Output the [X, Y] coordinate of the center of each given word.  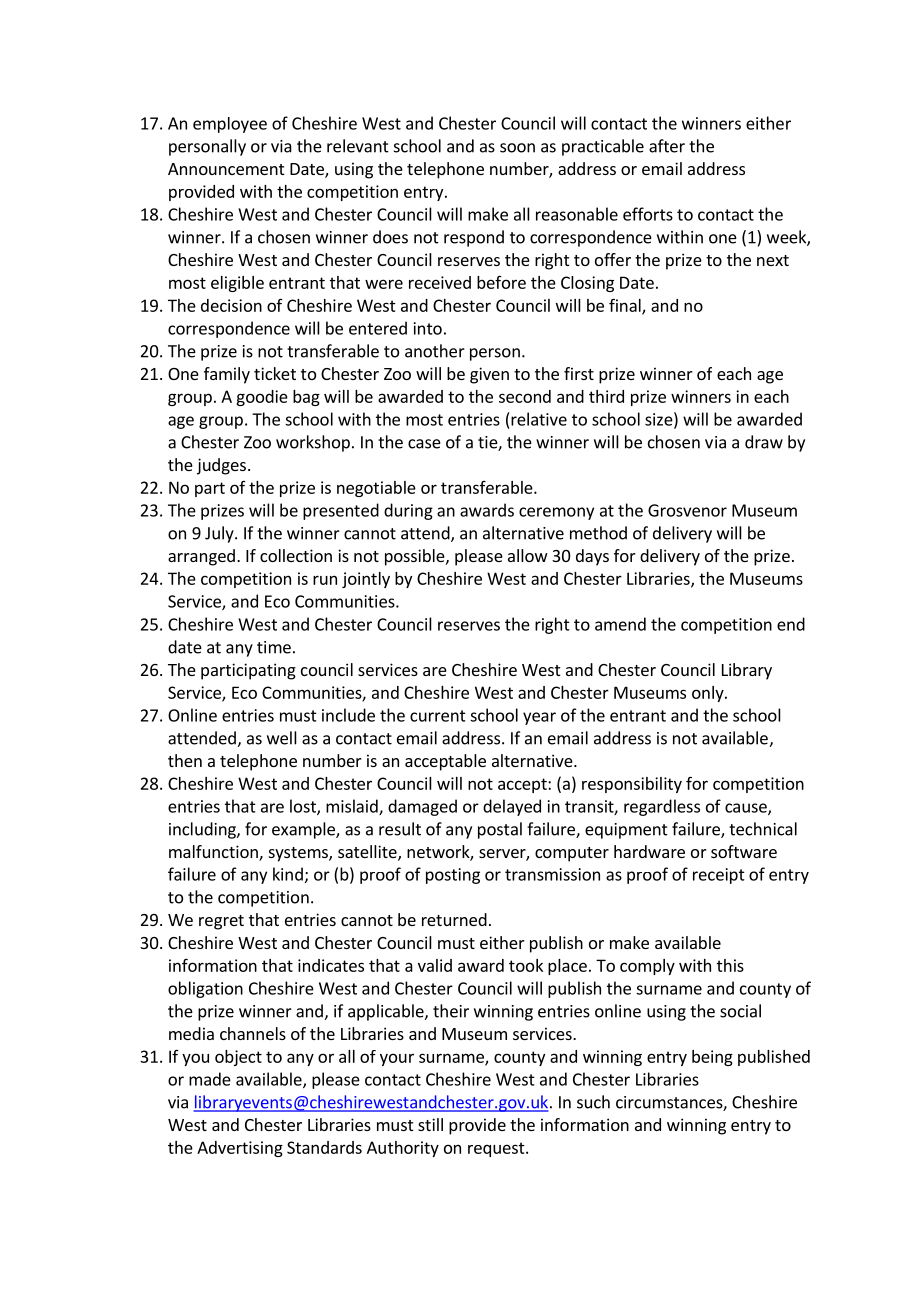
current [438, 716]
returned [454, 919]
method [598, 533]
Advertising [240, 1149]
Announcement [226, 169]
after [667, 146]
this [730, 965]
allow [528, 555]
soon [517, 148]
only [709, 694]
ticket [275, 373]
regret [221, 922]
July [220, 534]
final [626, 306]
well [282, 738]
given [489, 375]
